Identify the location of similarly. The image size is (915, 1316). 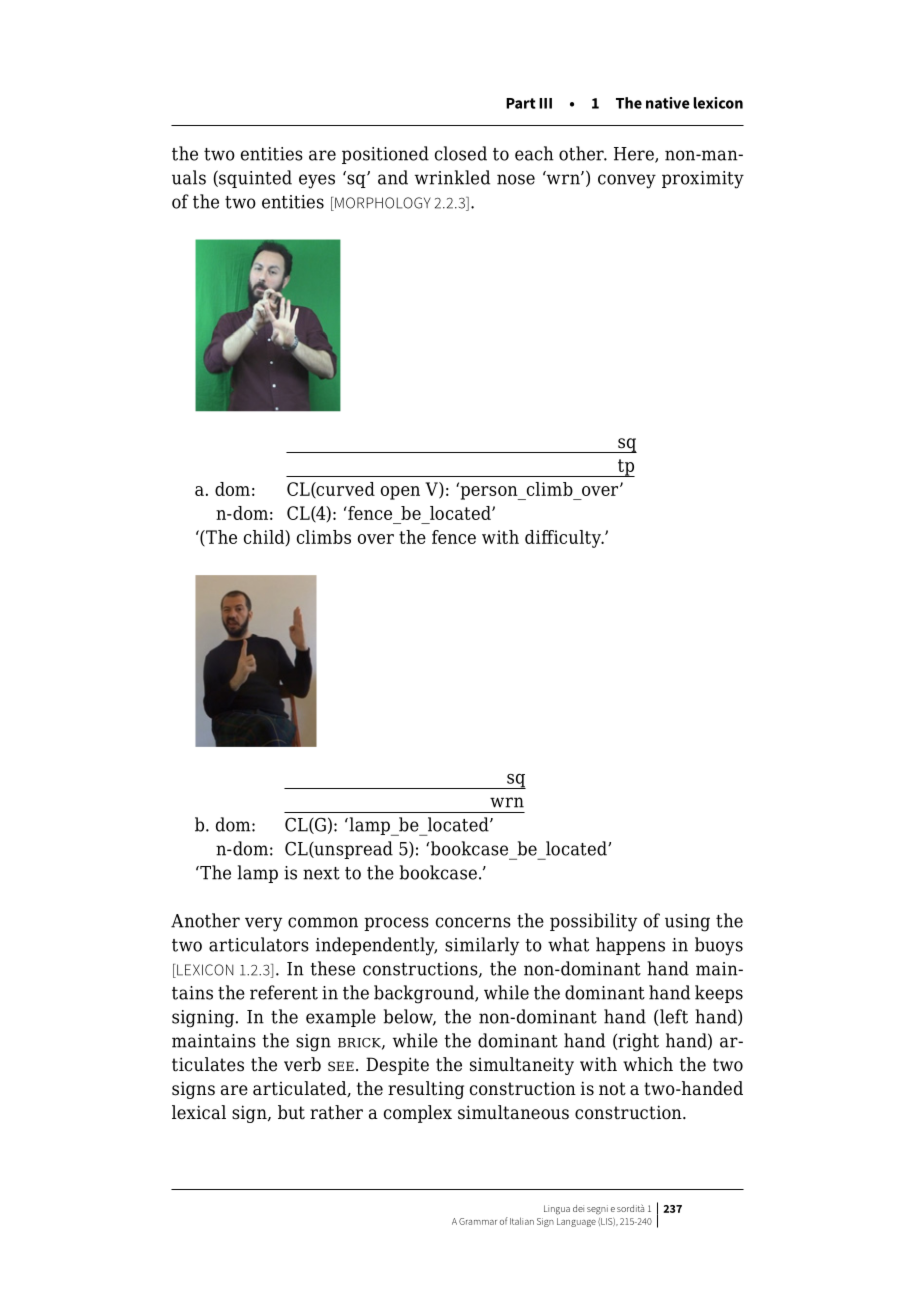
(482, 946).
